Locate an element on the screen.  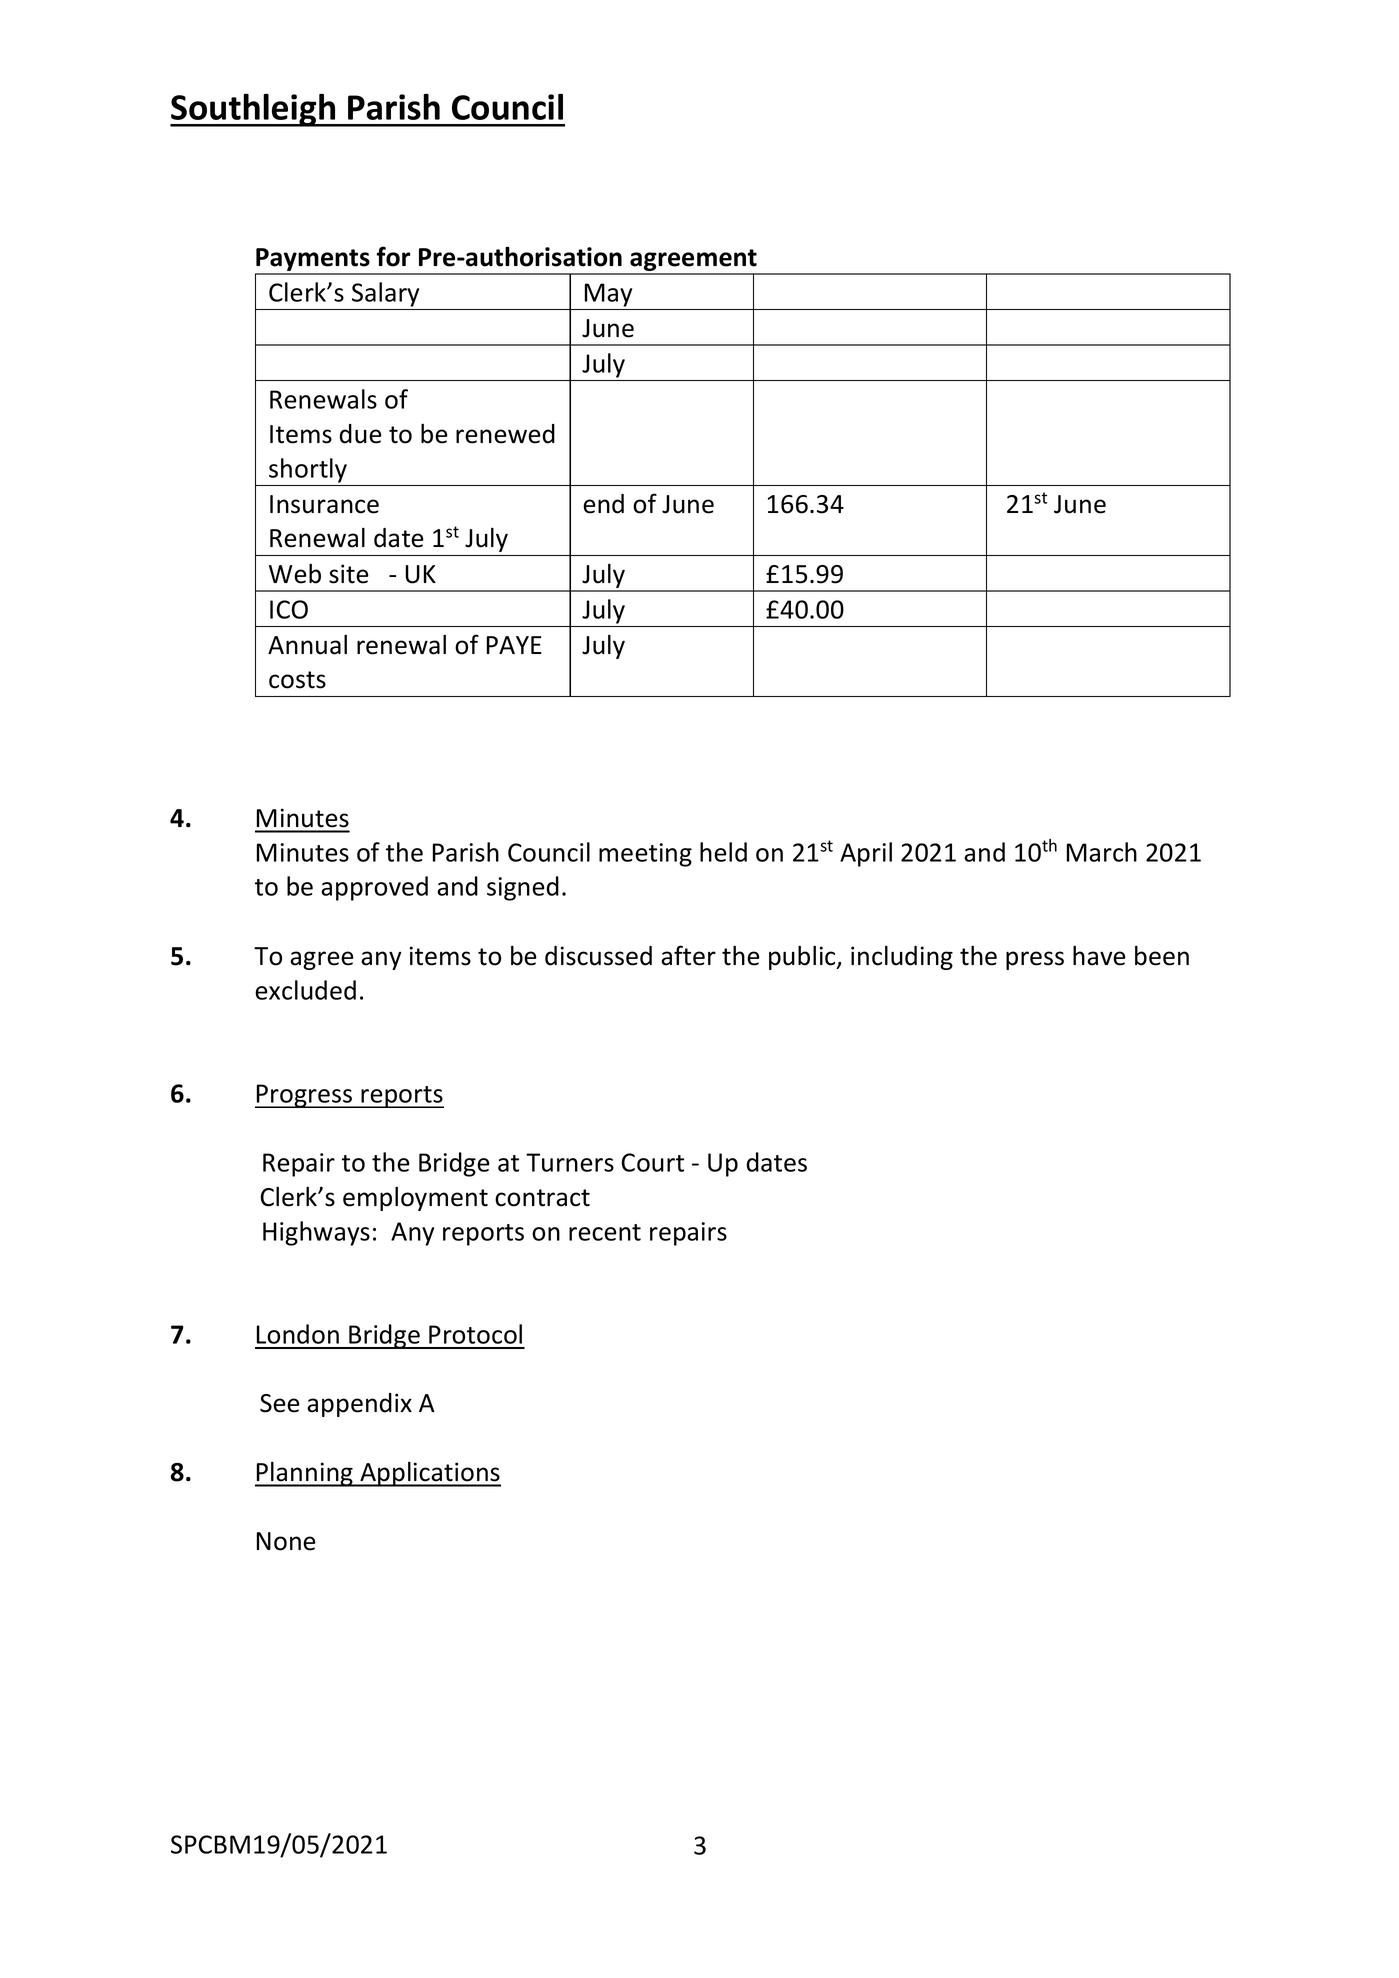
May is located at coordinates (608, 295).
